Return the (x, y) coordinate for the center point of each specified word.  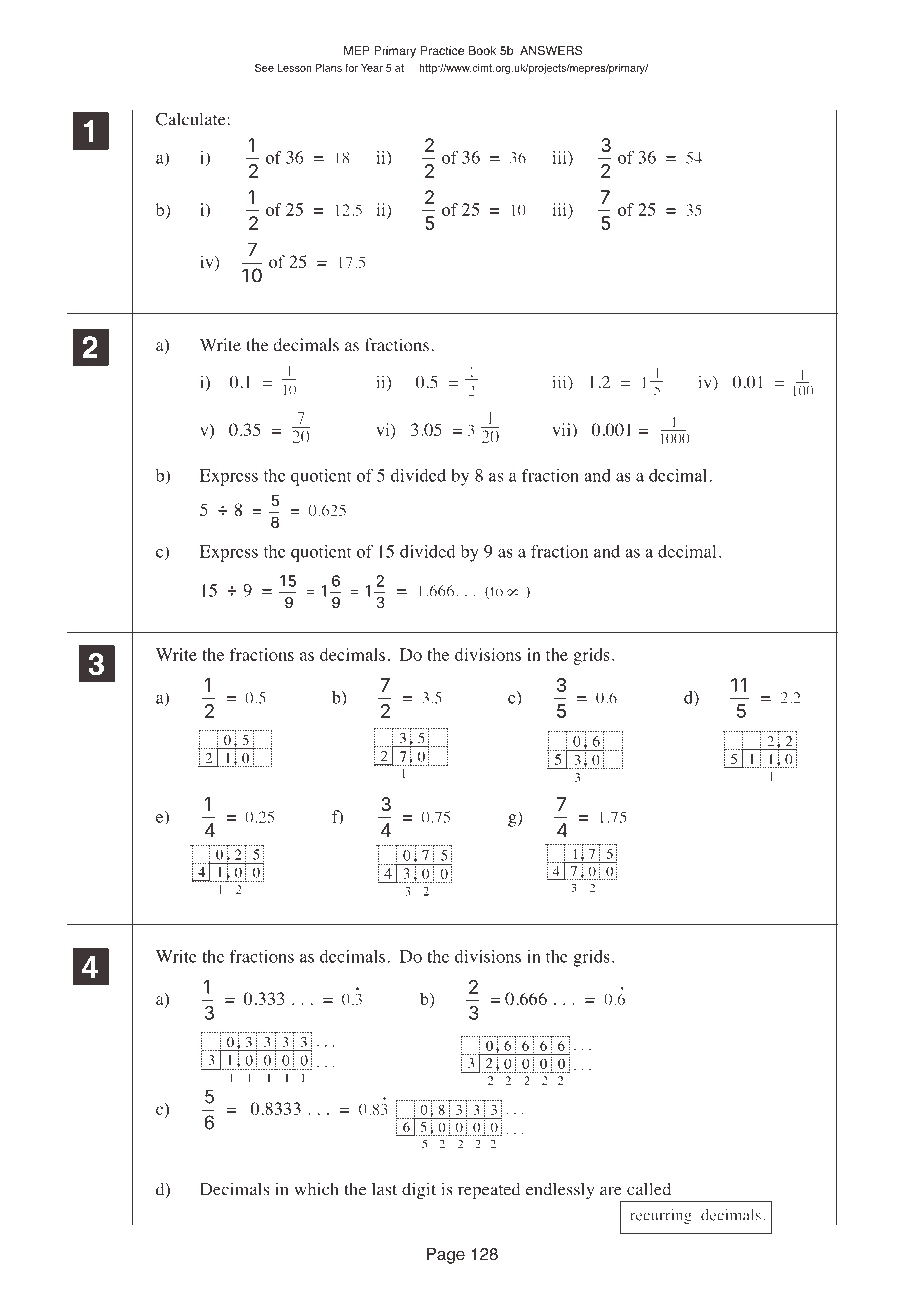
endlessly (560, 1191)
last (384, 1189)
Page (446, 1255)
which (316, 1189)
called (649, 1189)
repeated (489, 1191)
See (264, 68)
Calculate (192, 119)
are (611, 1191)
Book (482, 50)
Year (372, 68)
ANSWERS (551, 51)
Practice (442, 50)
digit (419, 1191)
